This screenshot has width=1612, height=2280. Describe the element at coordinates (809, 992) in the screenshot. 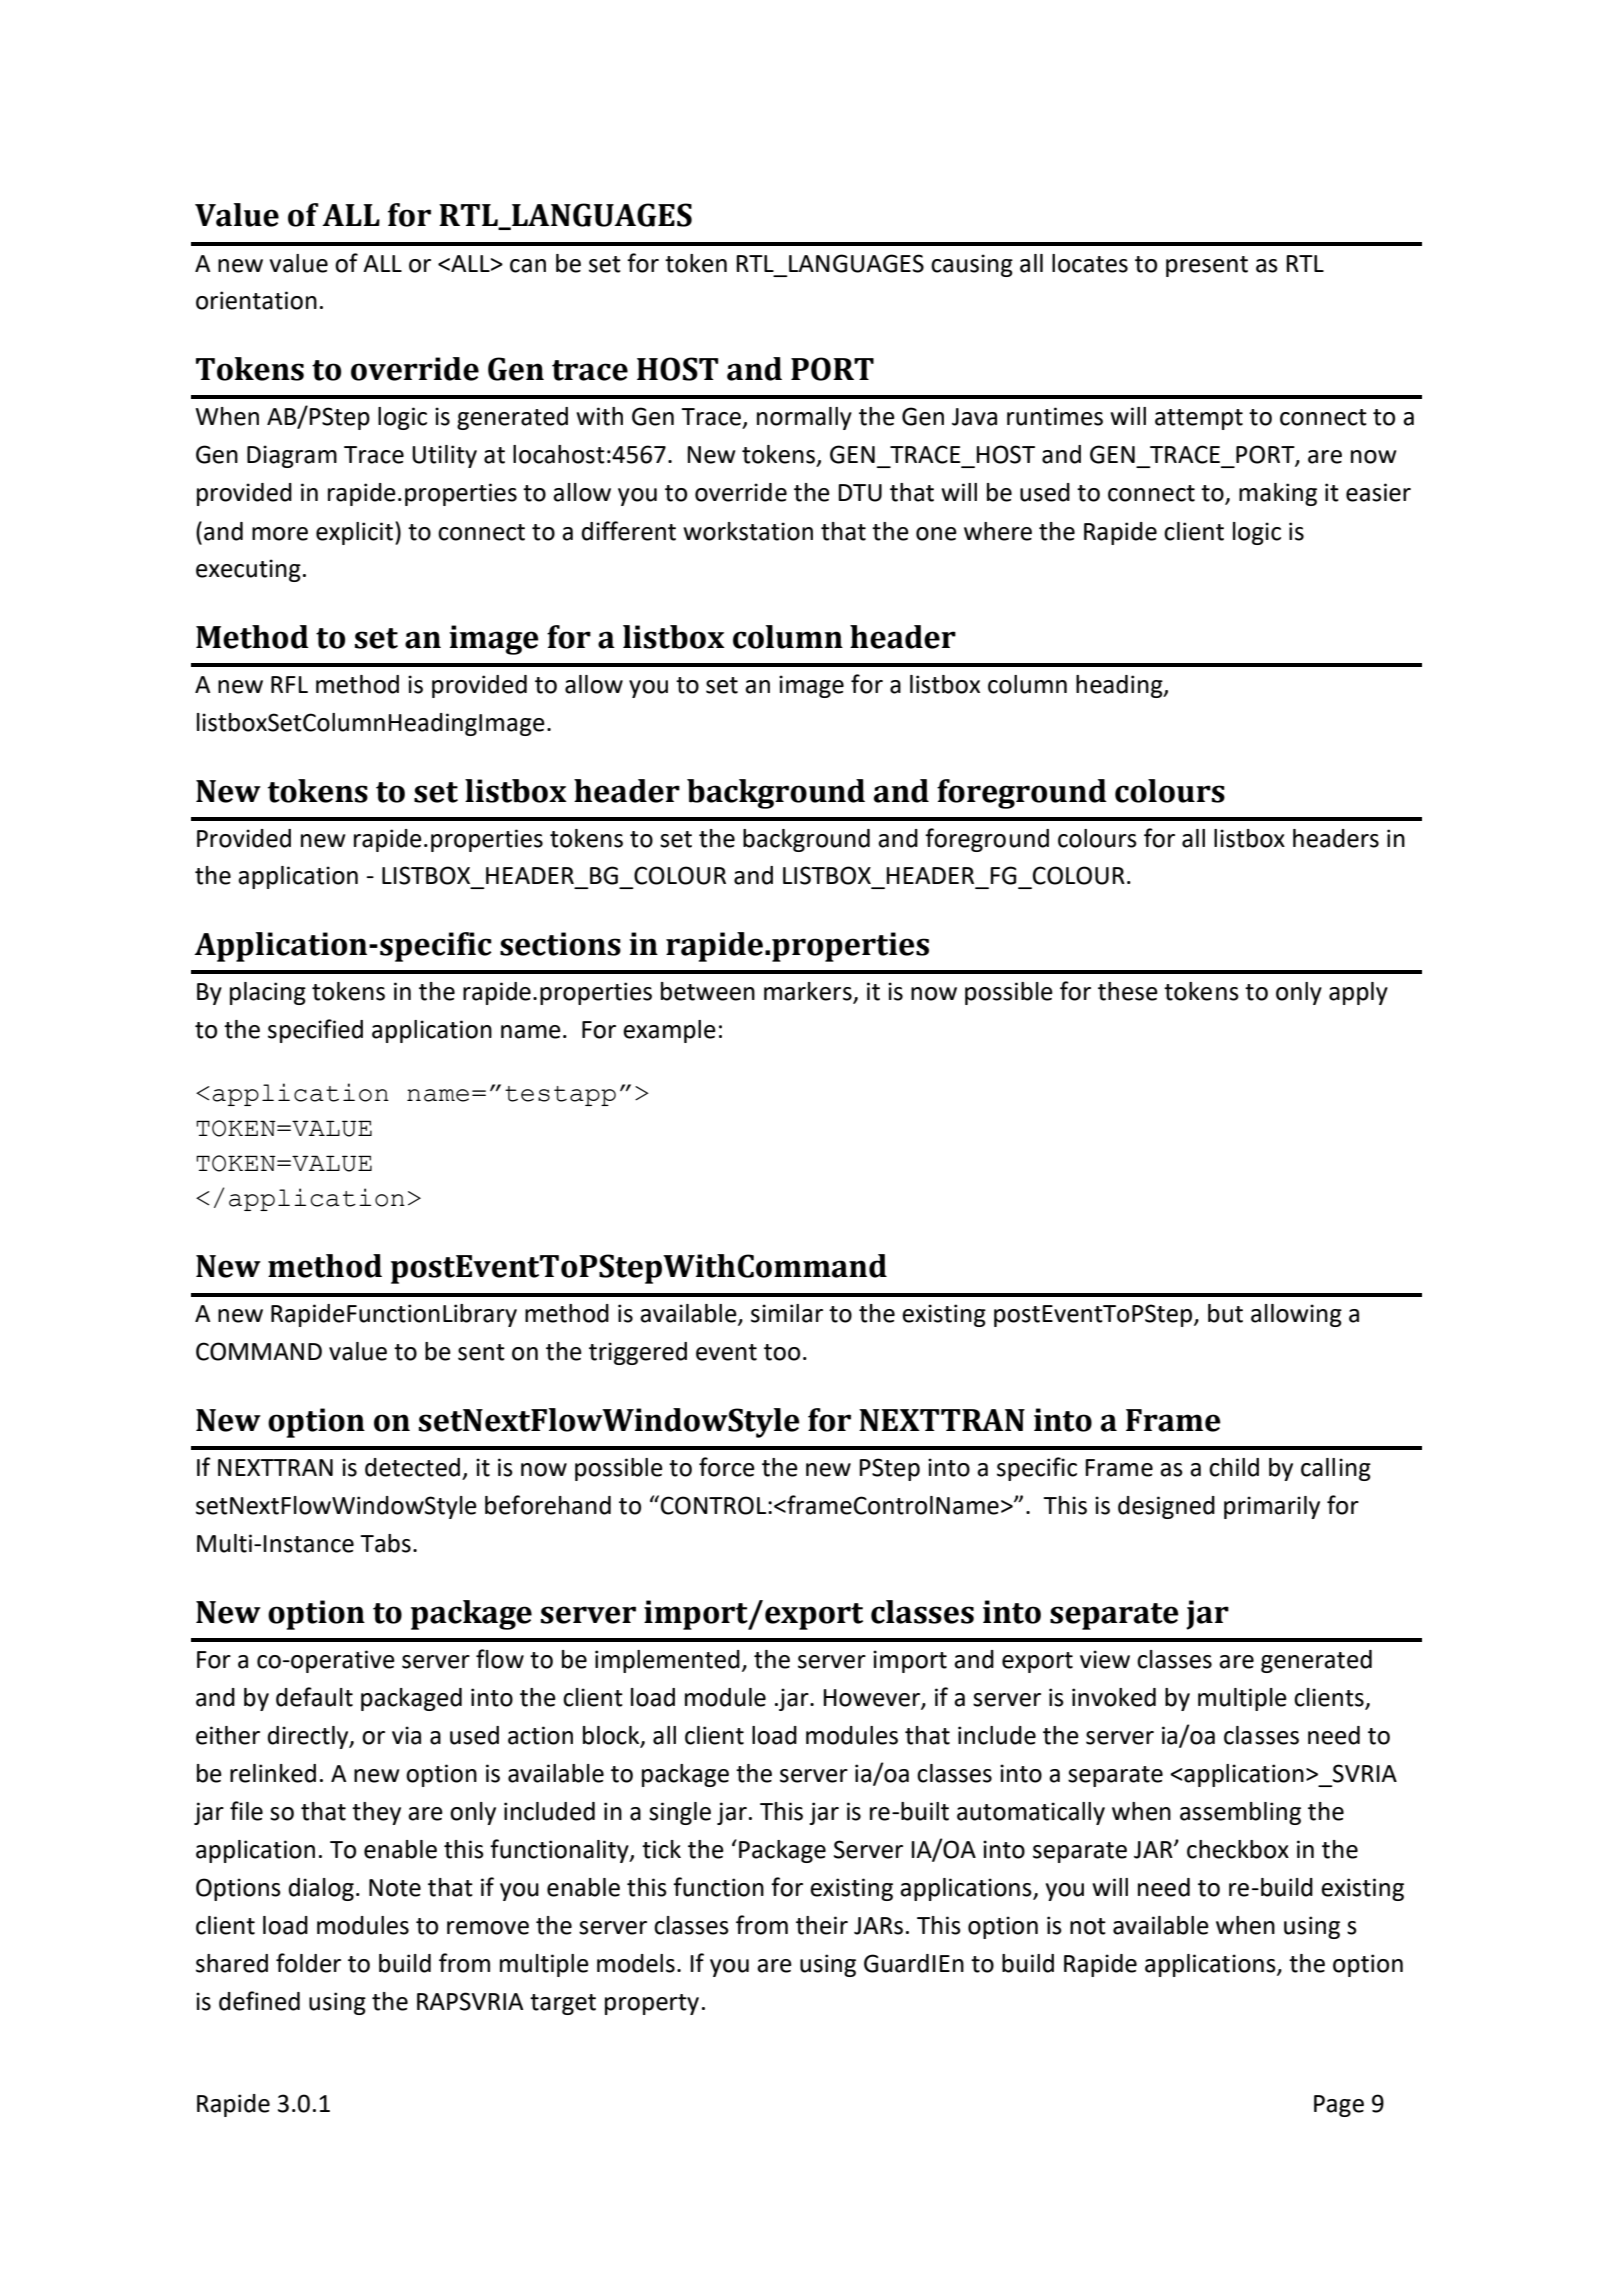

I see `markers` at that location.
